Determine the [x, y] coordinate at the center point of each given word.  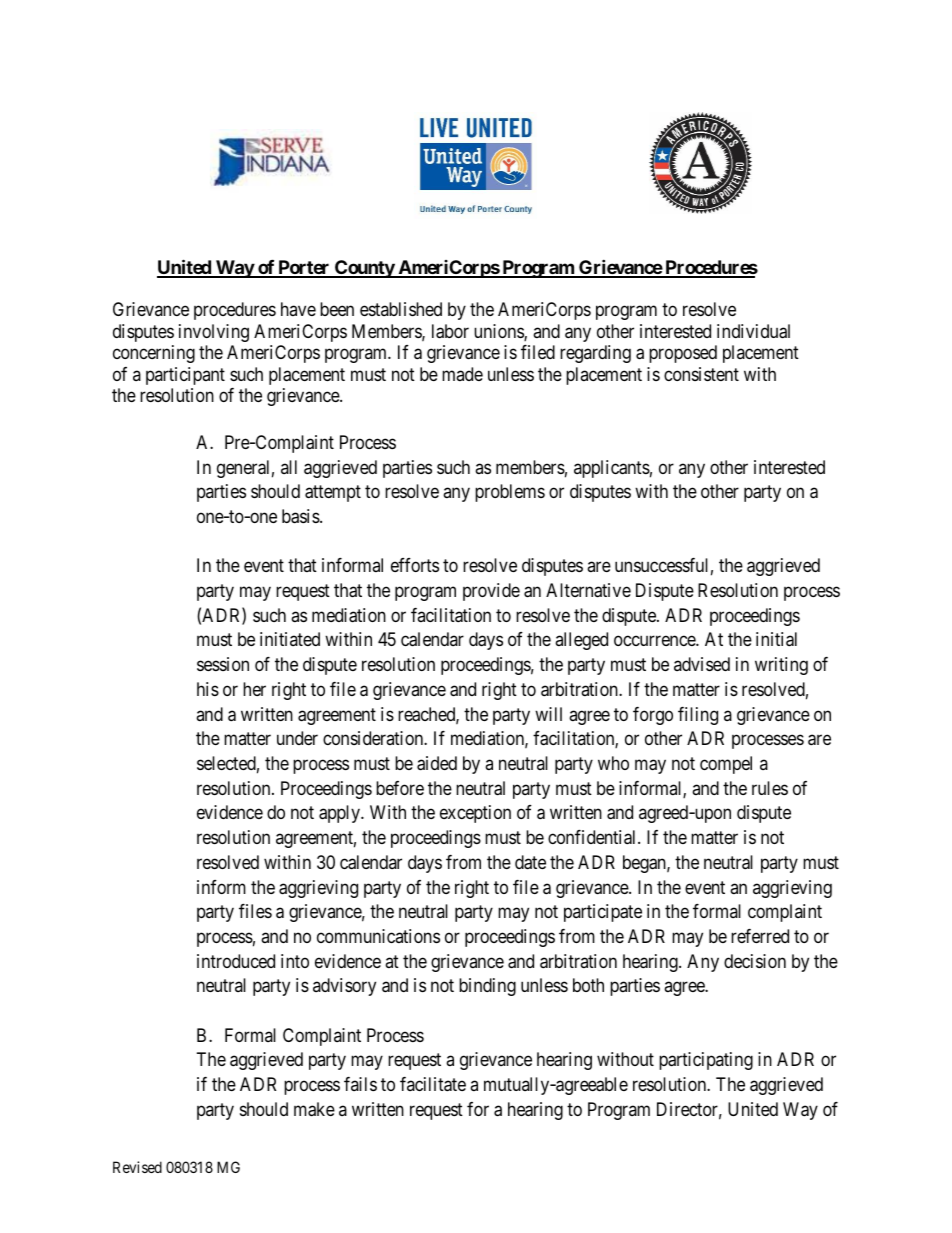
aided [437, 763]
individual [753, 331]
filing [698, 716]
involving [214, 333]
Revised [137, 1167]
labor [450, 331]
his [208, 689]
